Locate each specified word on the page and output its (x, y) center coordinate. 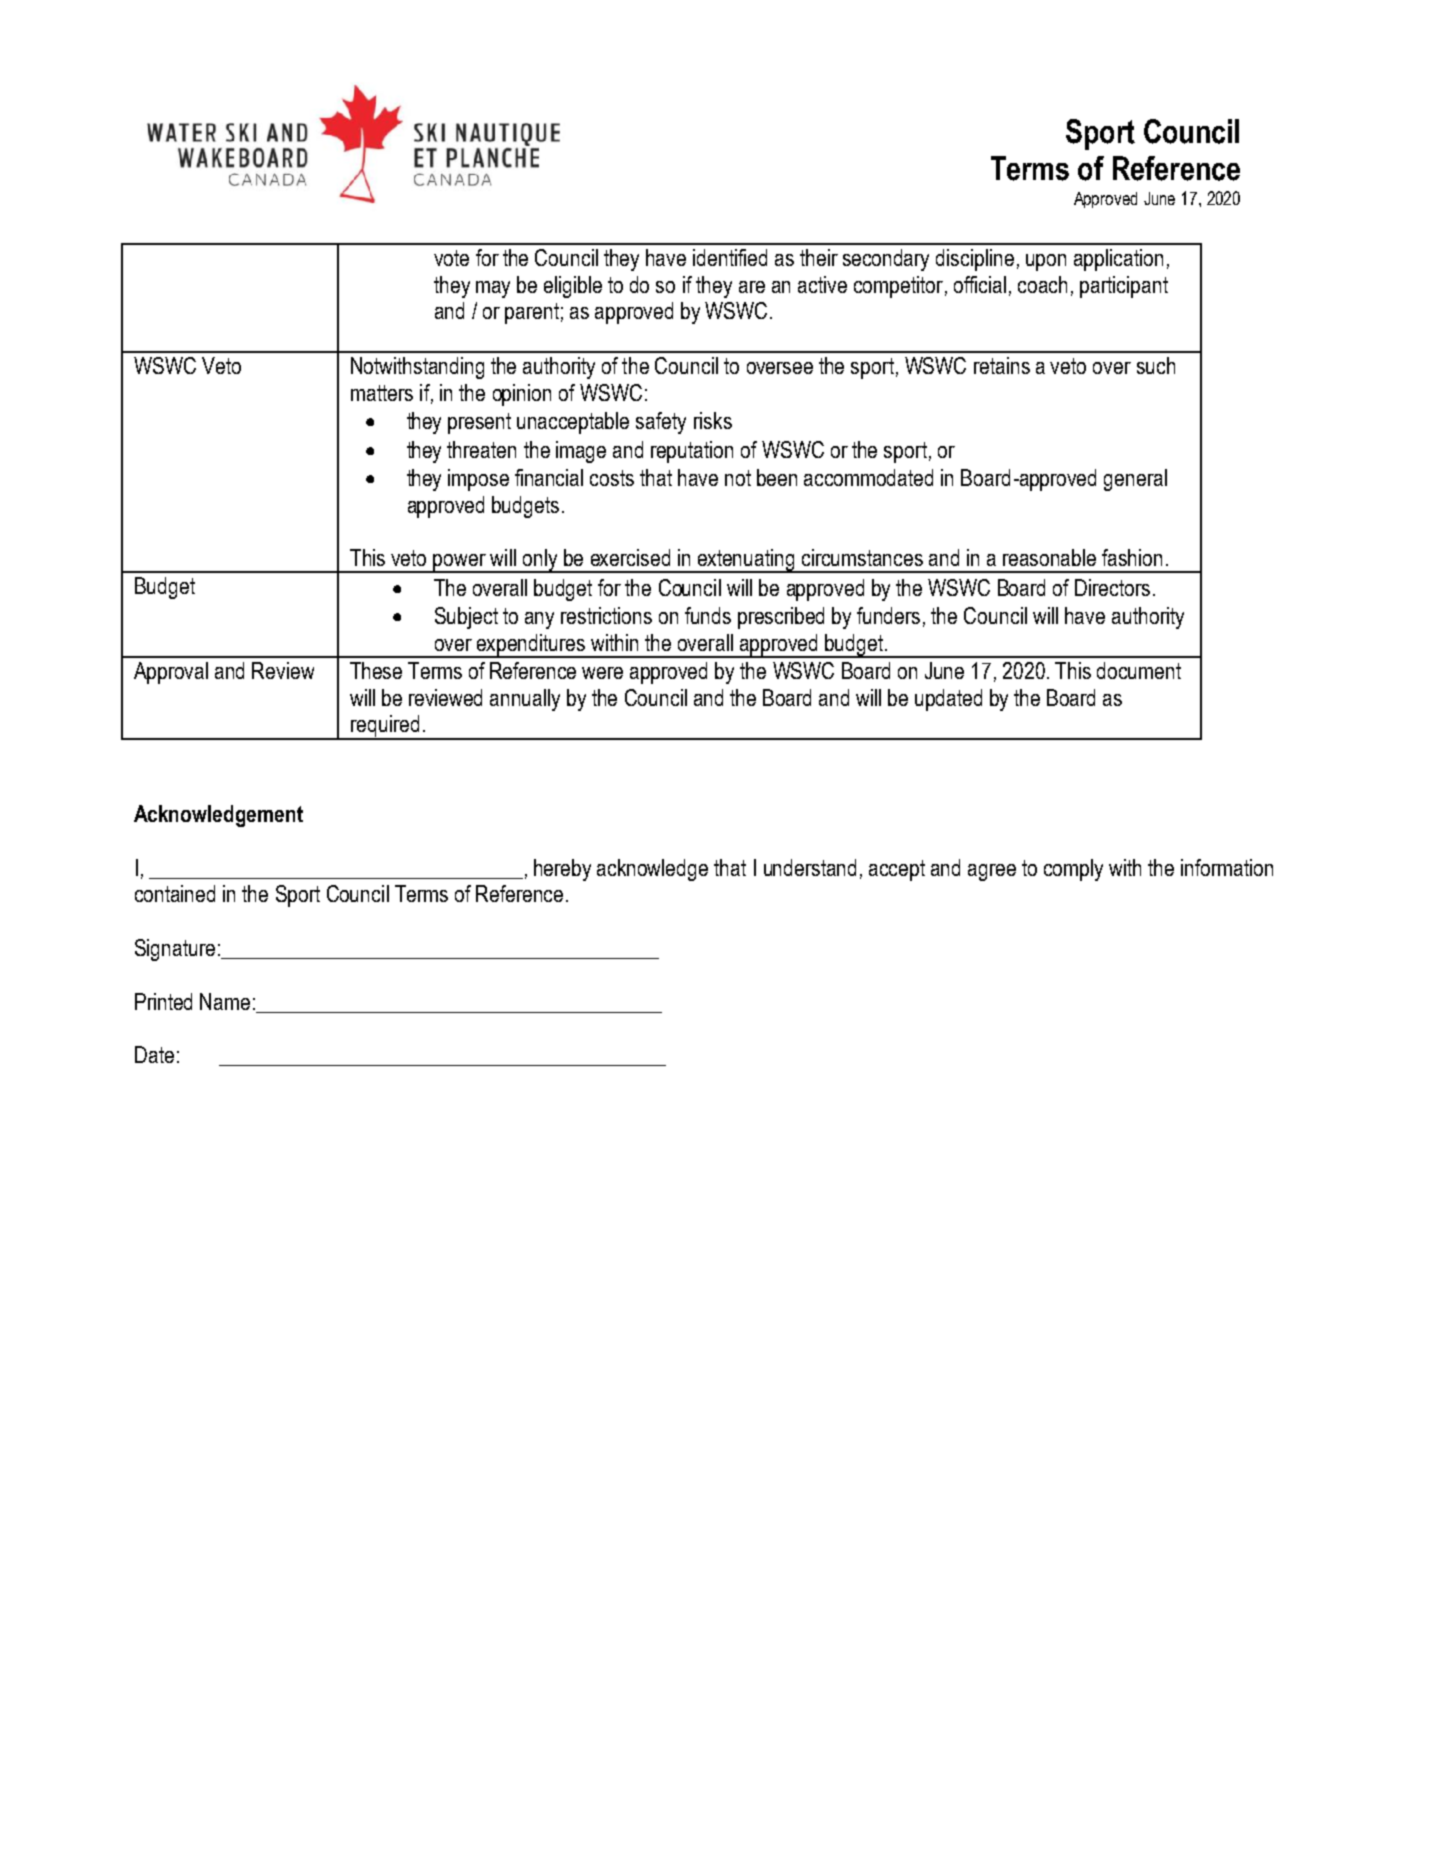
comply (1073, 870)
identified (730, 257)
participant (1124, 287)
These (376, 670)
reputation (692, 452)
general (1135, 480)
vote (451, 258)
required (385, 727)
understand (810, 867)
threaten (481, 449)
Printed (163, 1001)
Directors (1112, 587)
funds (708, 615)
